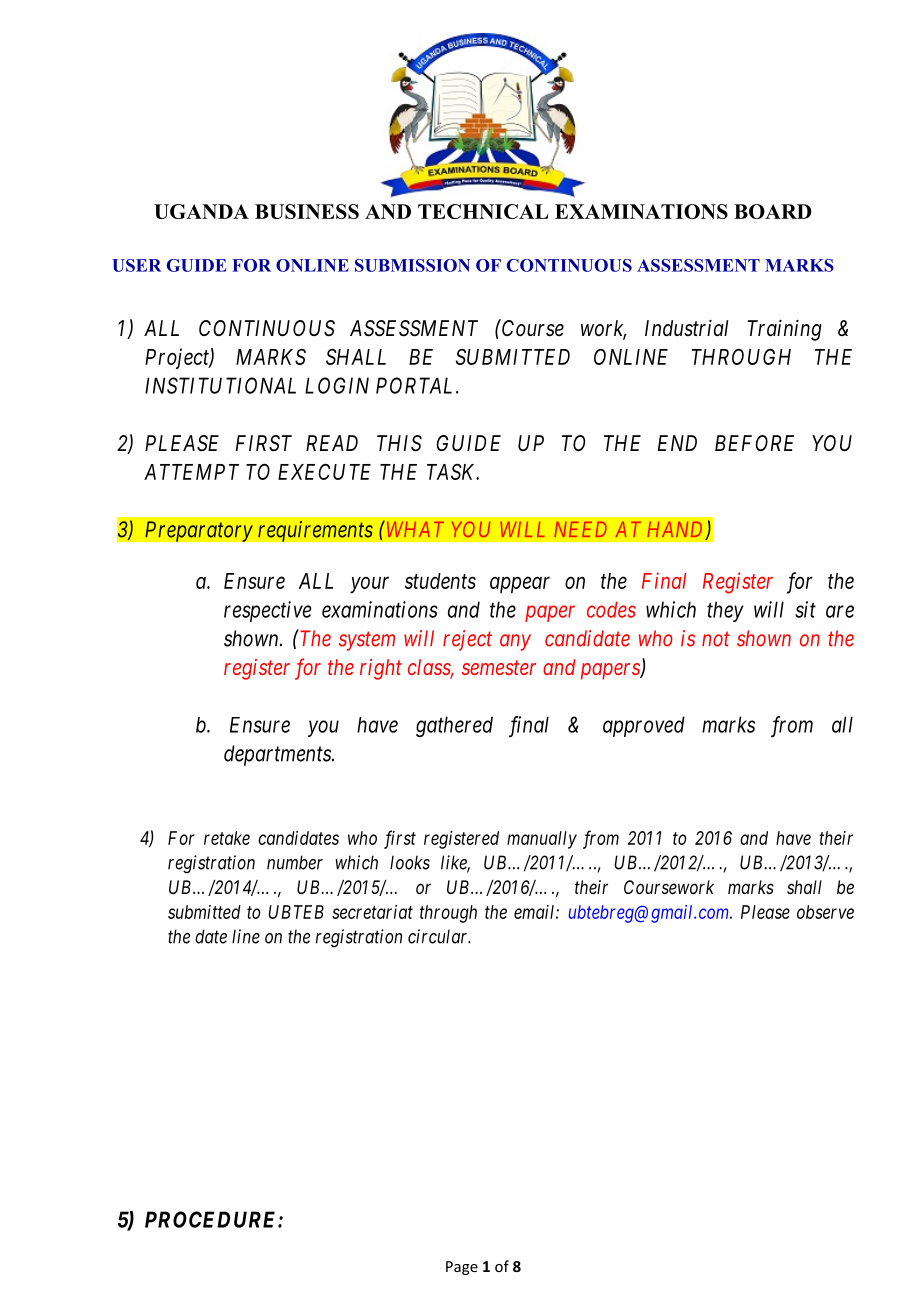  I want to click on TECHNICAL, so click(483, 211).
